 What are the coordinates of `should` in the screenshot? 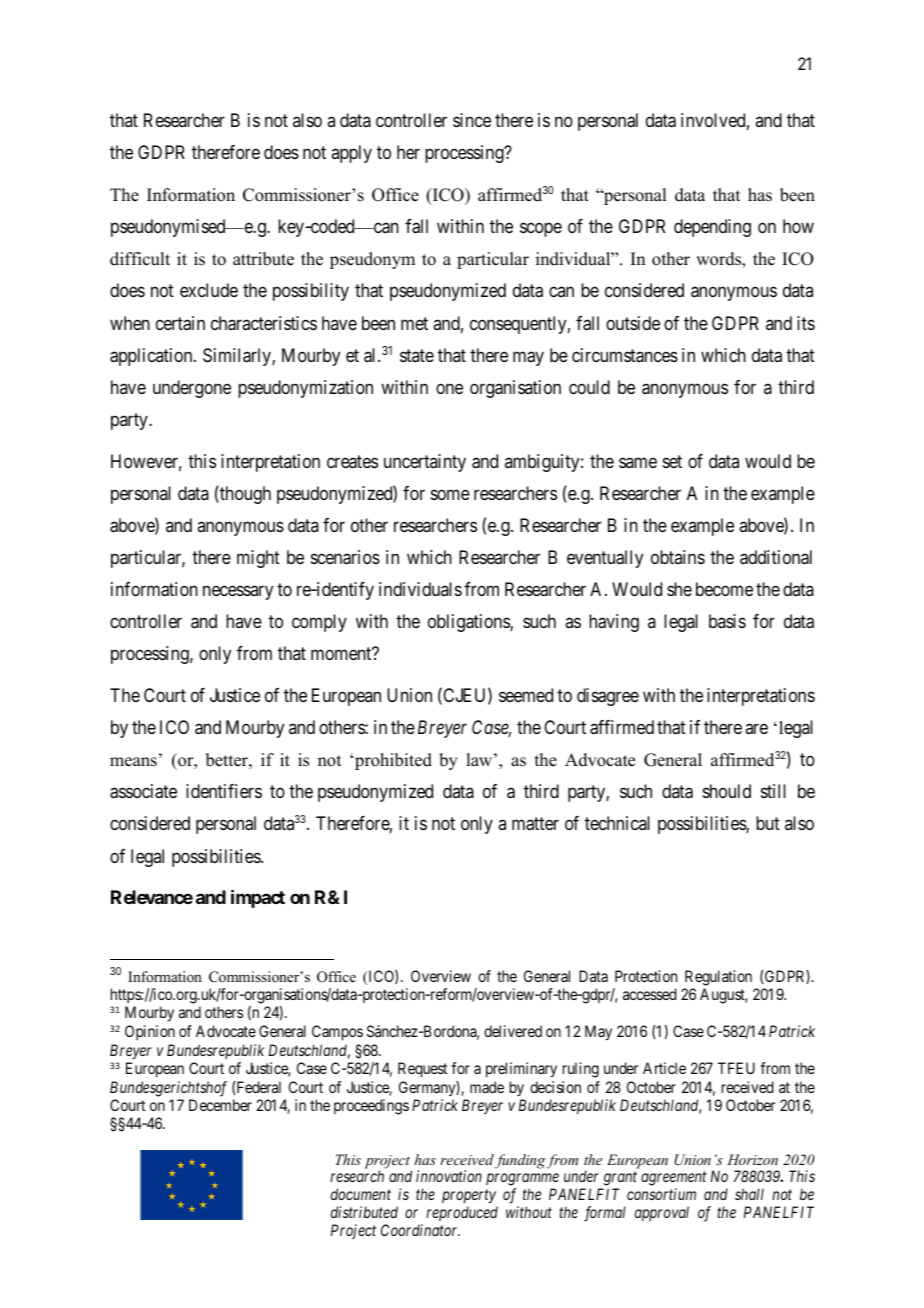 It's located at (727, 791).
